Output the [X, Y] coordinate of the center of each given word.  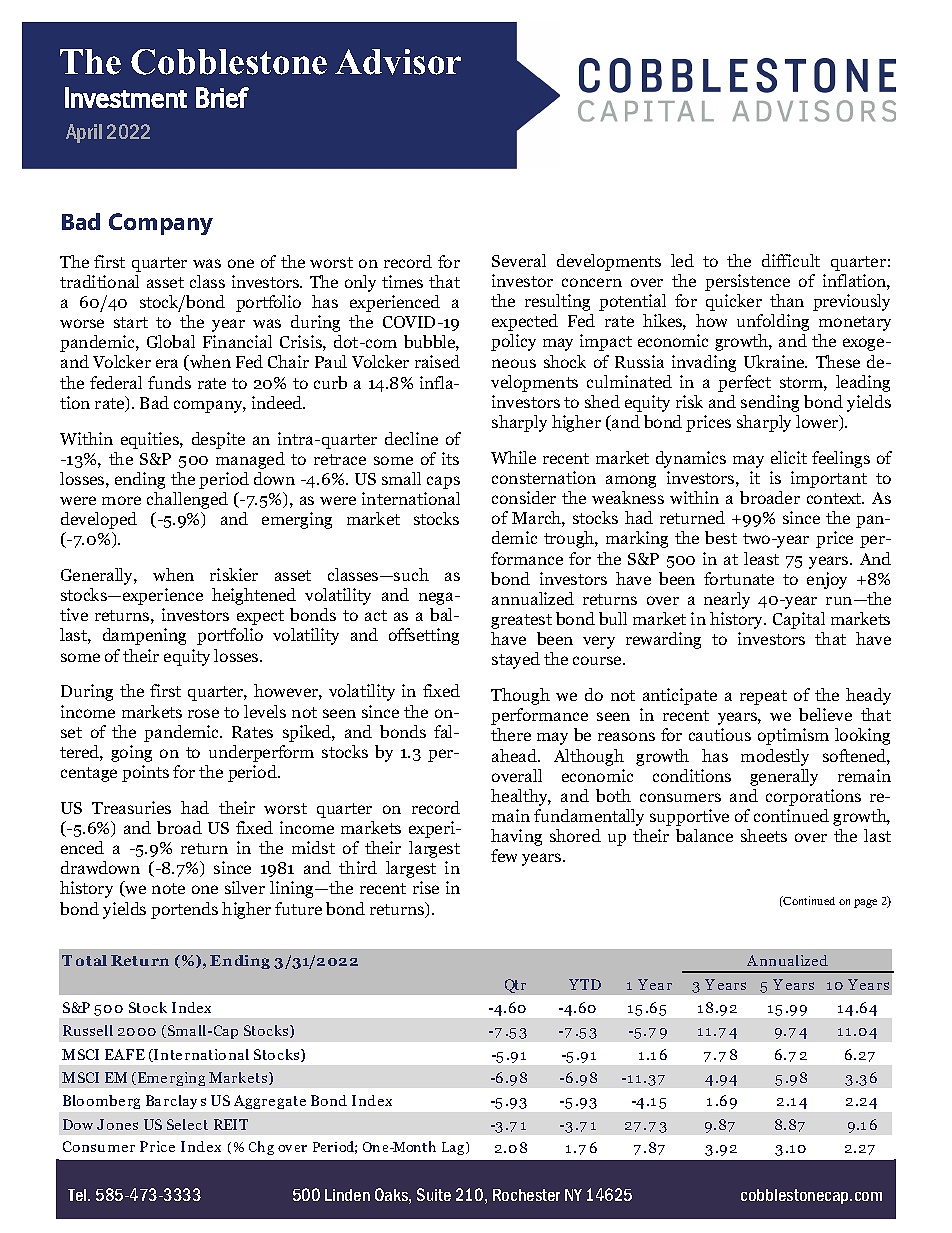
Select [187, 1124]
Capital [799, 620]
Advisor [398, 62]
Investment [126, 97]
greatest [521, 621]
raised [437, 361]
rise [426, 887]
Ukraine [775, 361]
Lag [454, 1148]
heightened [254, 596]
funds [169, 382]
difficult [791, 260]
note [168, 888]
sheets [764, 835]
